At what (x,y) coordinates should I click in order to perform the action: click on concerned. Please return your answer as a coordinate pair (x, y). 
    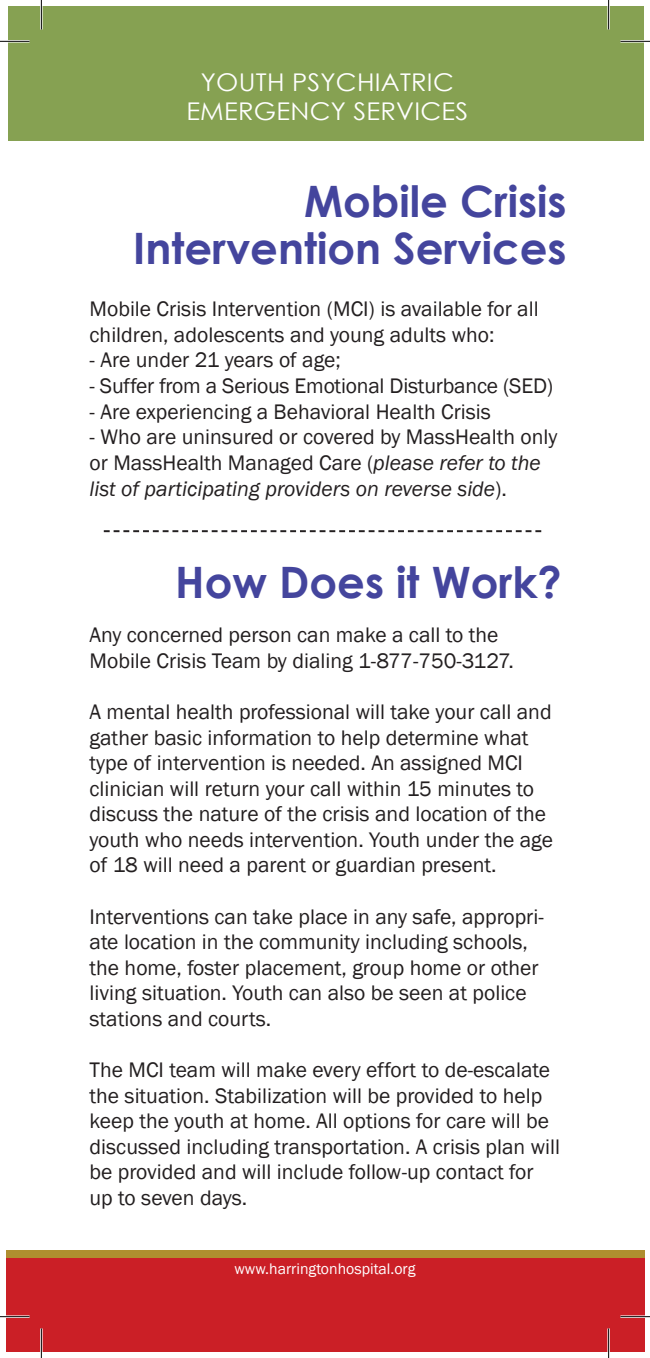
    Looking at the image, I should click on (174, 635).
